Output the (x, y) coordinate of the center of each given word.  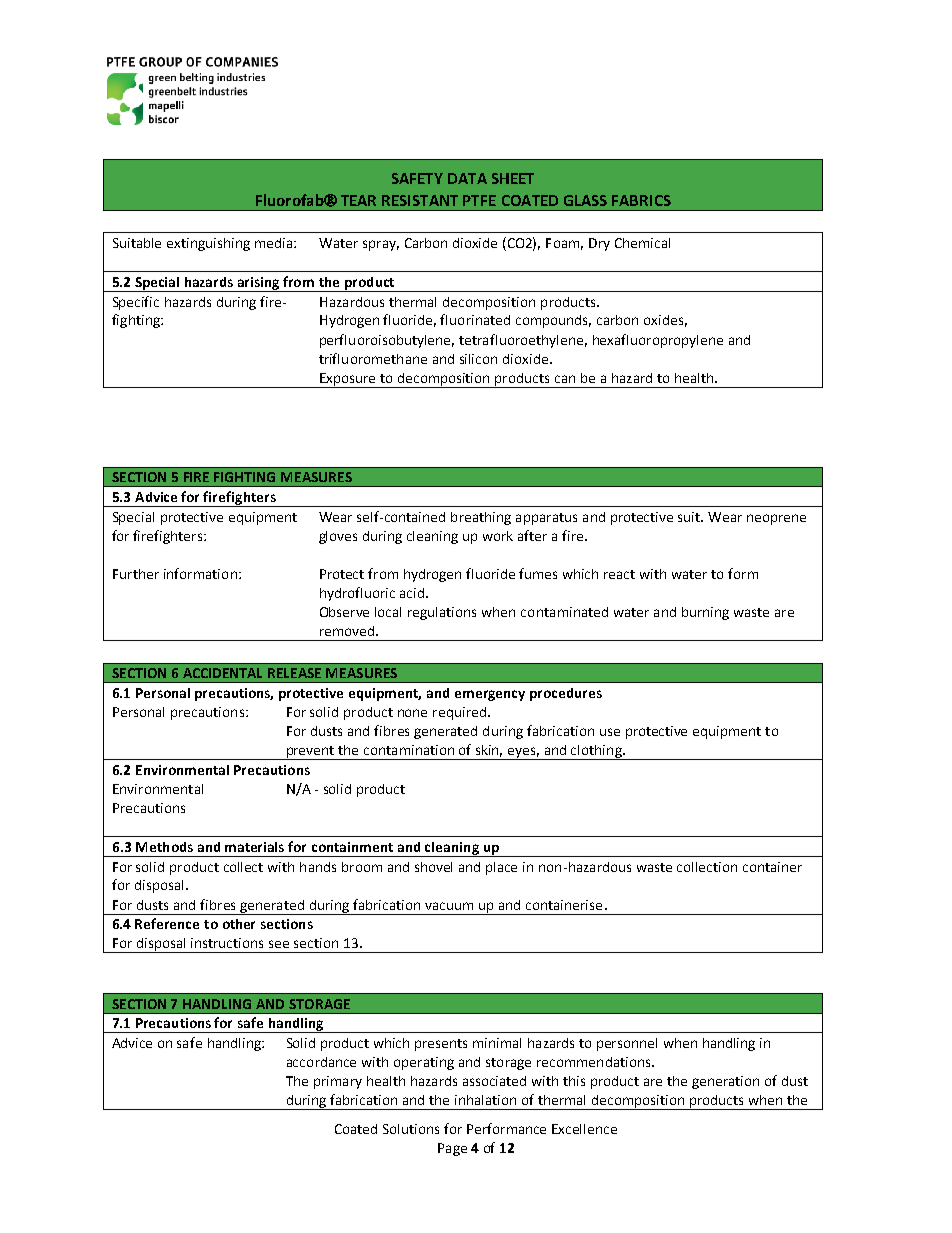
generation (725, 1082)
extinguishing (208, 244)
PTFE (479, 200)
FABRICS (641, 200)
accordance (321, 1062)
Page (452, 1149)
